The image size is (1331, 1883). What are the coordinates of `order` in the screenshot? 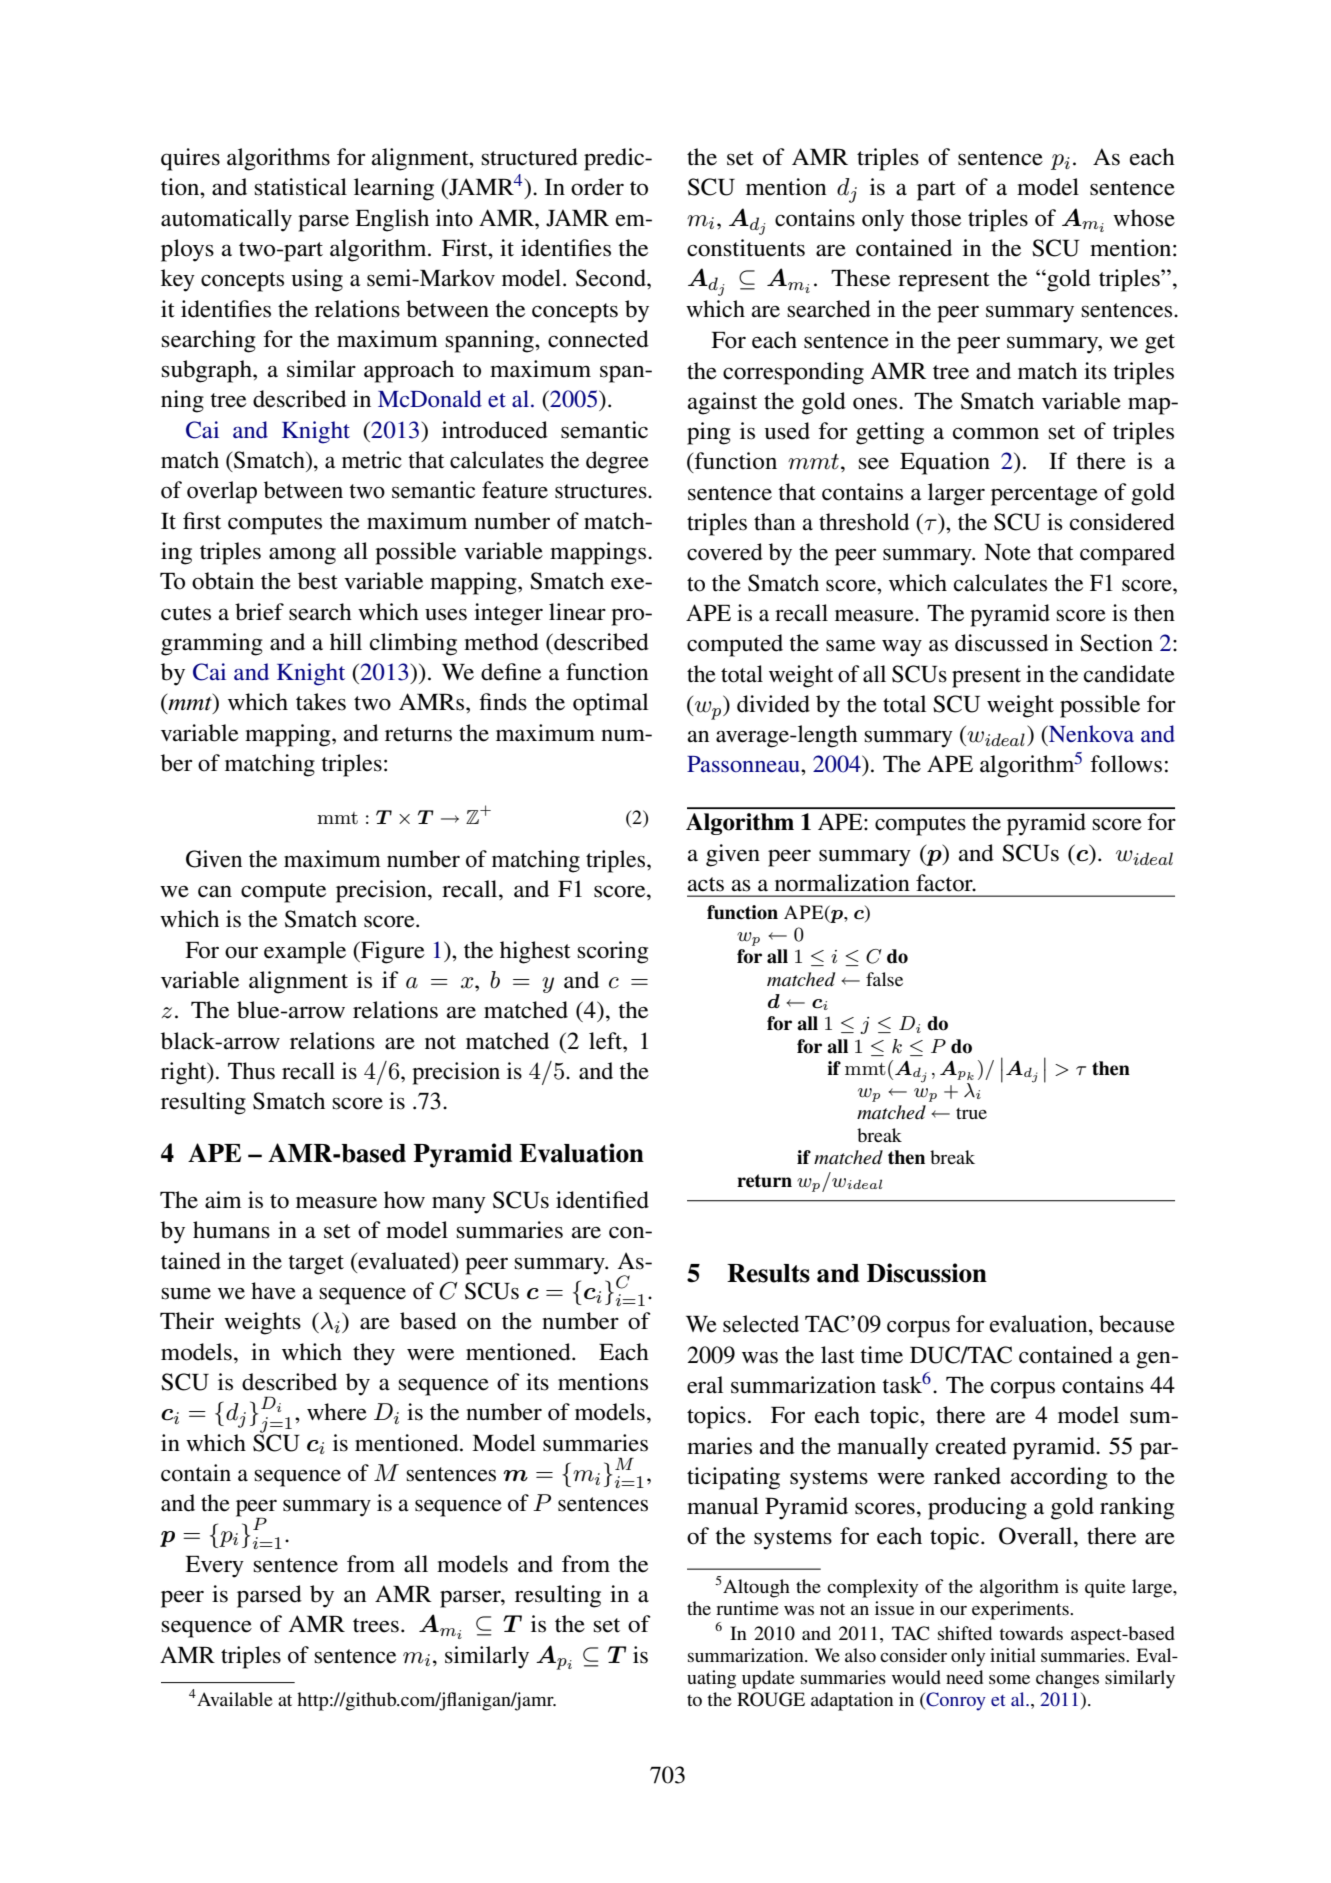 It's located at (597, 187).
